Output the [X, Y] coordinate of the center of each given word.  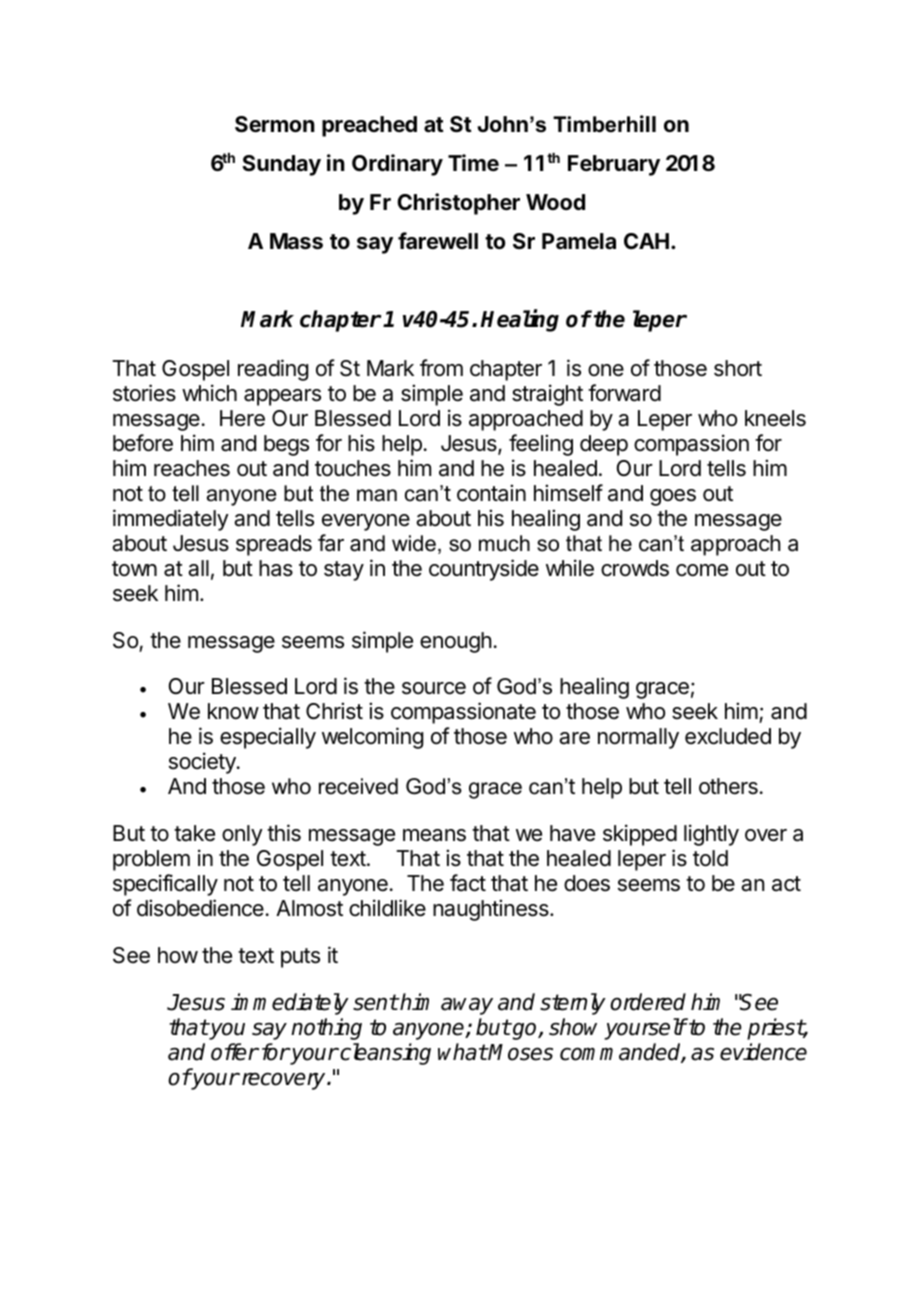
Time [473, 163]
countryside [484, 570]
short [738, 368]
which [209, 393]
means [434, 835]
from [441, 368]
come [702, 570]
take [194, 833]
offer [235, 1052]
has [276, 568]
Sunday [281, 165]
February [614, 165]
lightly [711, 835]
